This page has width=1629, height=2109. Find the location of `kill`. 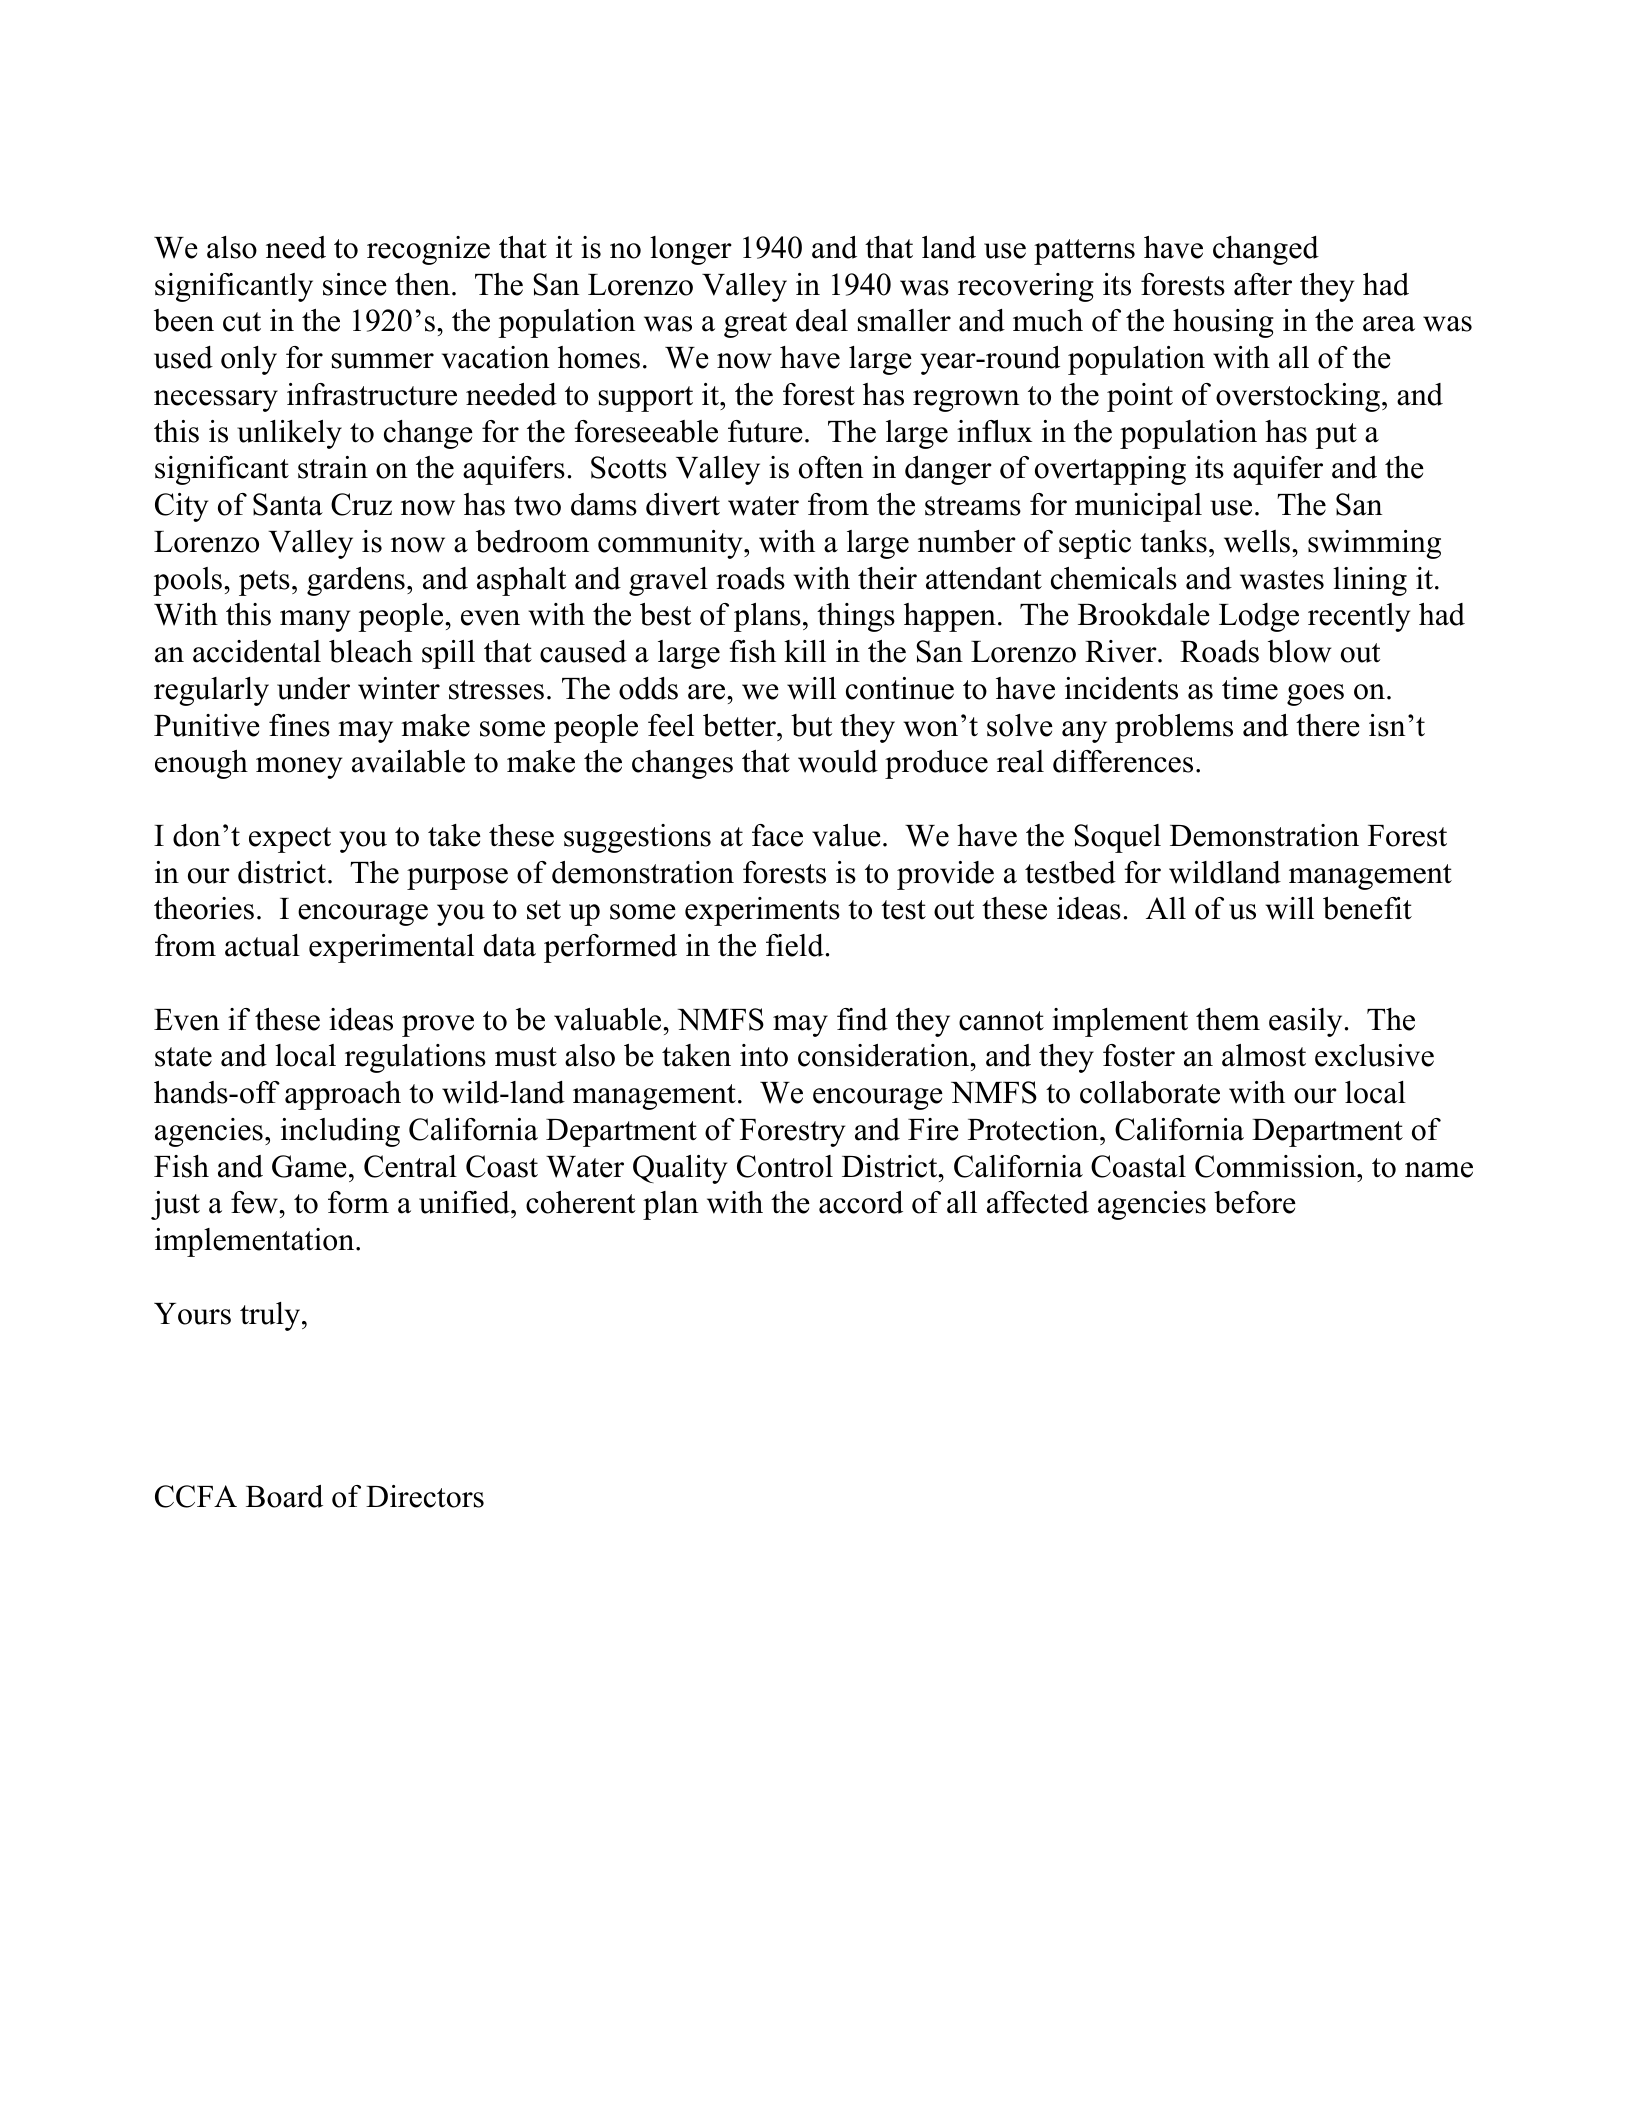

kill is located at coordinates (805, 651).
